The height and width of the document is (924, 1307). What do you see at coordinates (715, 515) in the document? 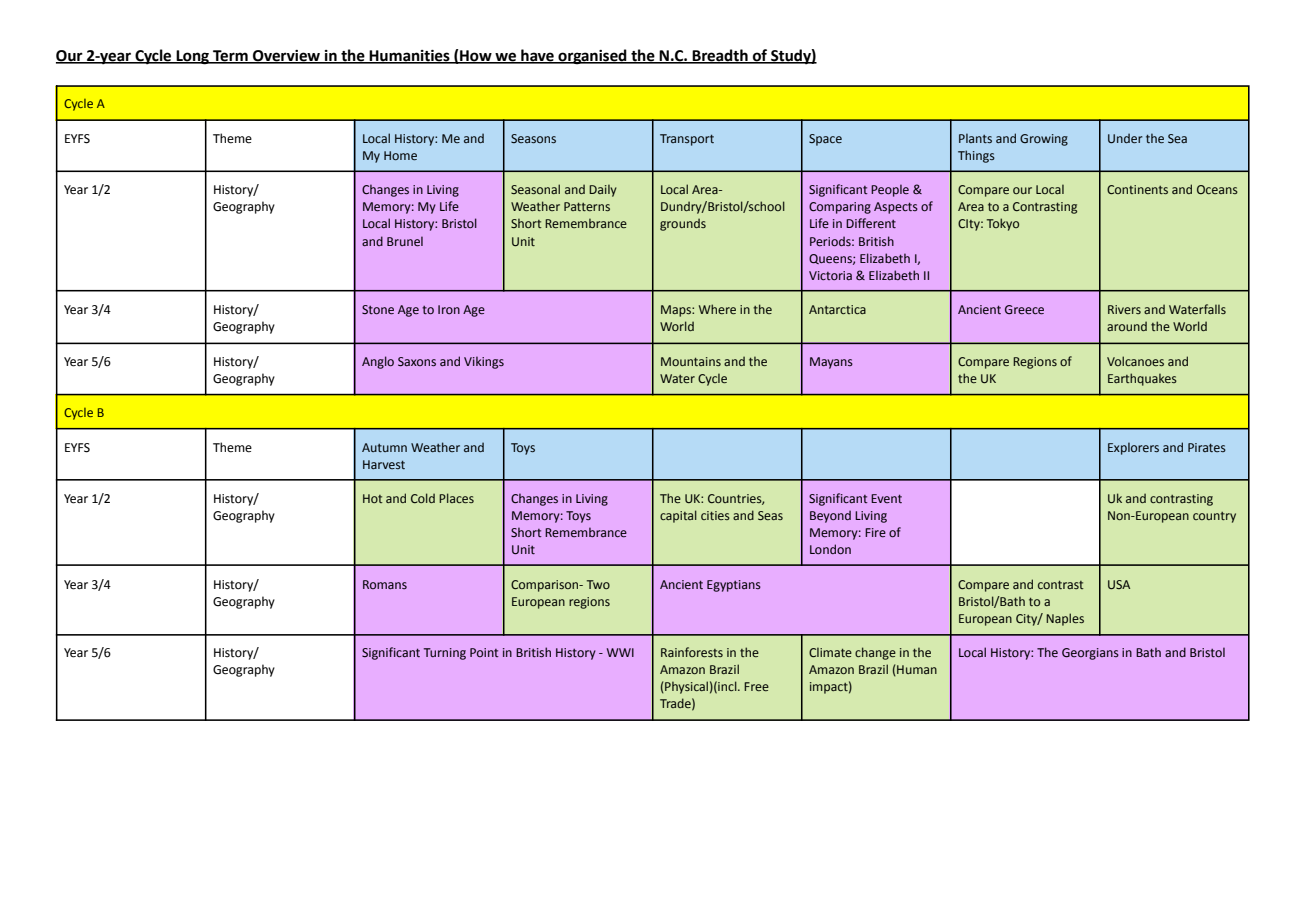
I see `cities` at bounding box center [715, 515].
